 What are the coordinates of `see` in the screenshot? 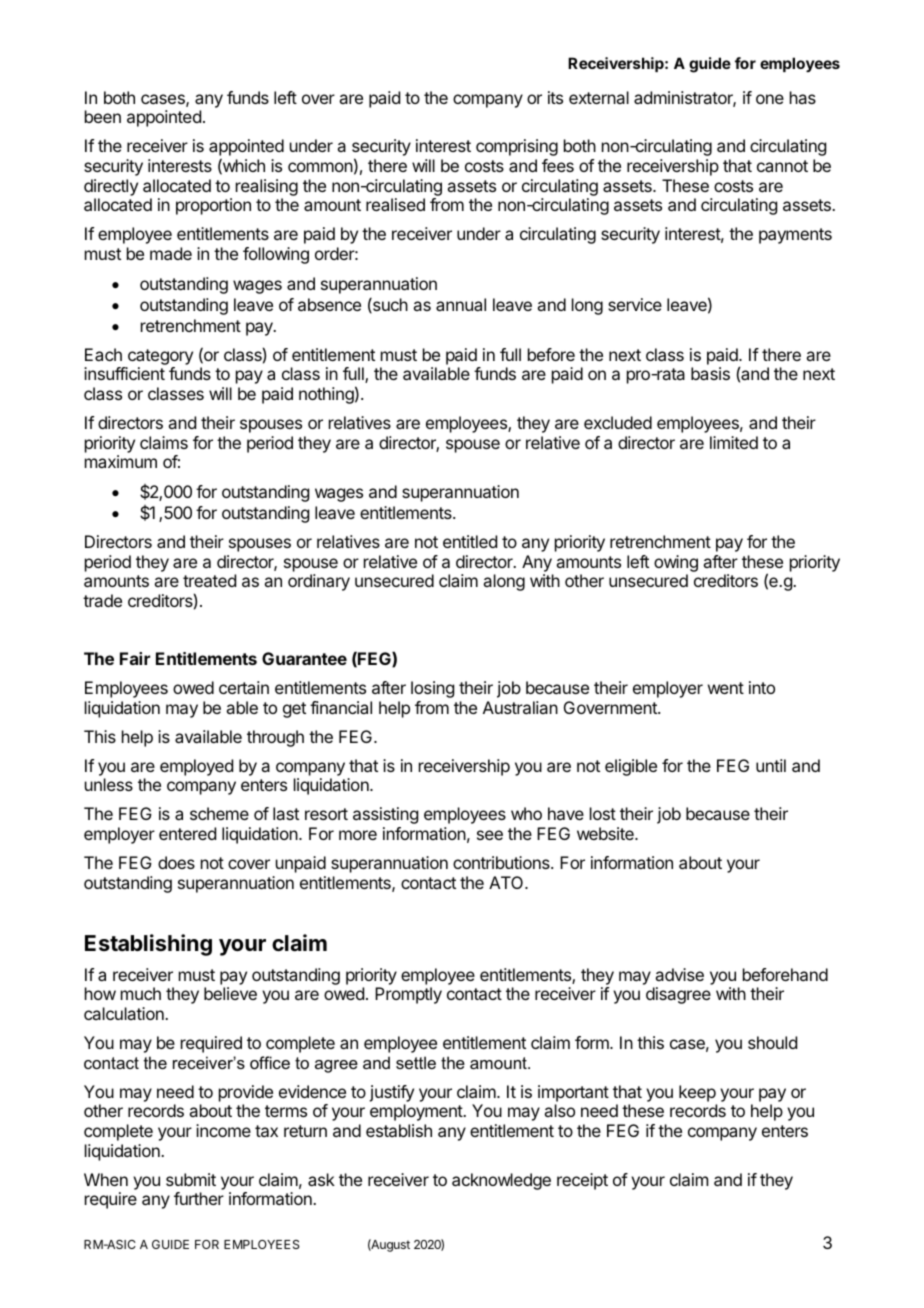 It's located at (490, 835).
